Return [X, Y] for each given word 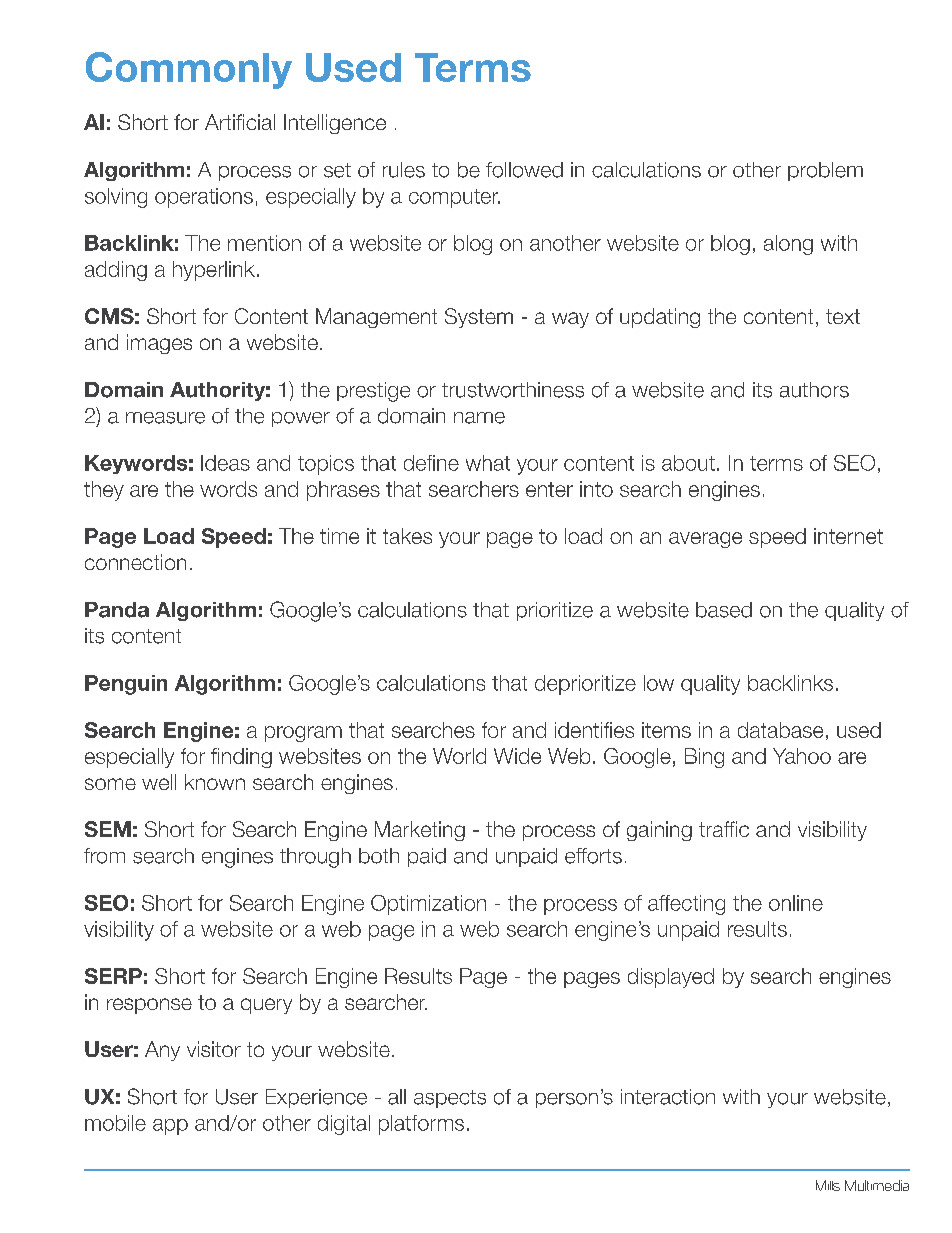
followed [524, 170]
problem [825, 171]
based [724, 610]
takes [407, 536]
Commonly [189, 70]
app [170, 1127]
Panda [117, 610]
